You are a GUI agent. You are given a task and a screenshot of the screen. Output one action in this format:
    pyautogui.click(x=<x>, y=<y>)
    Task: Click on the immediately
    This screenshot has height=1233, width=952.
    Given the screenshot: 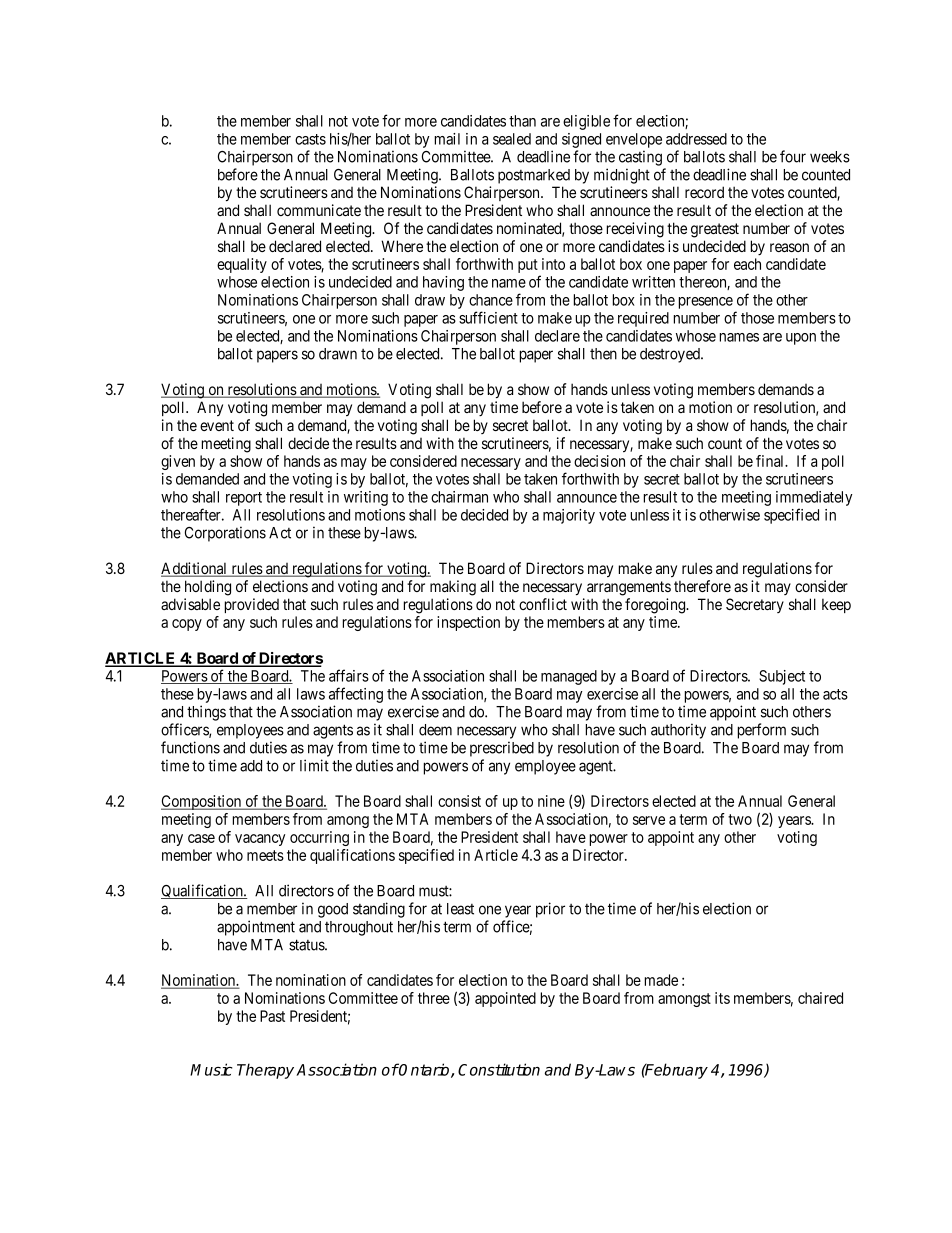 What is the action you would take?
    pyautogui.click(x=814, y=498)
